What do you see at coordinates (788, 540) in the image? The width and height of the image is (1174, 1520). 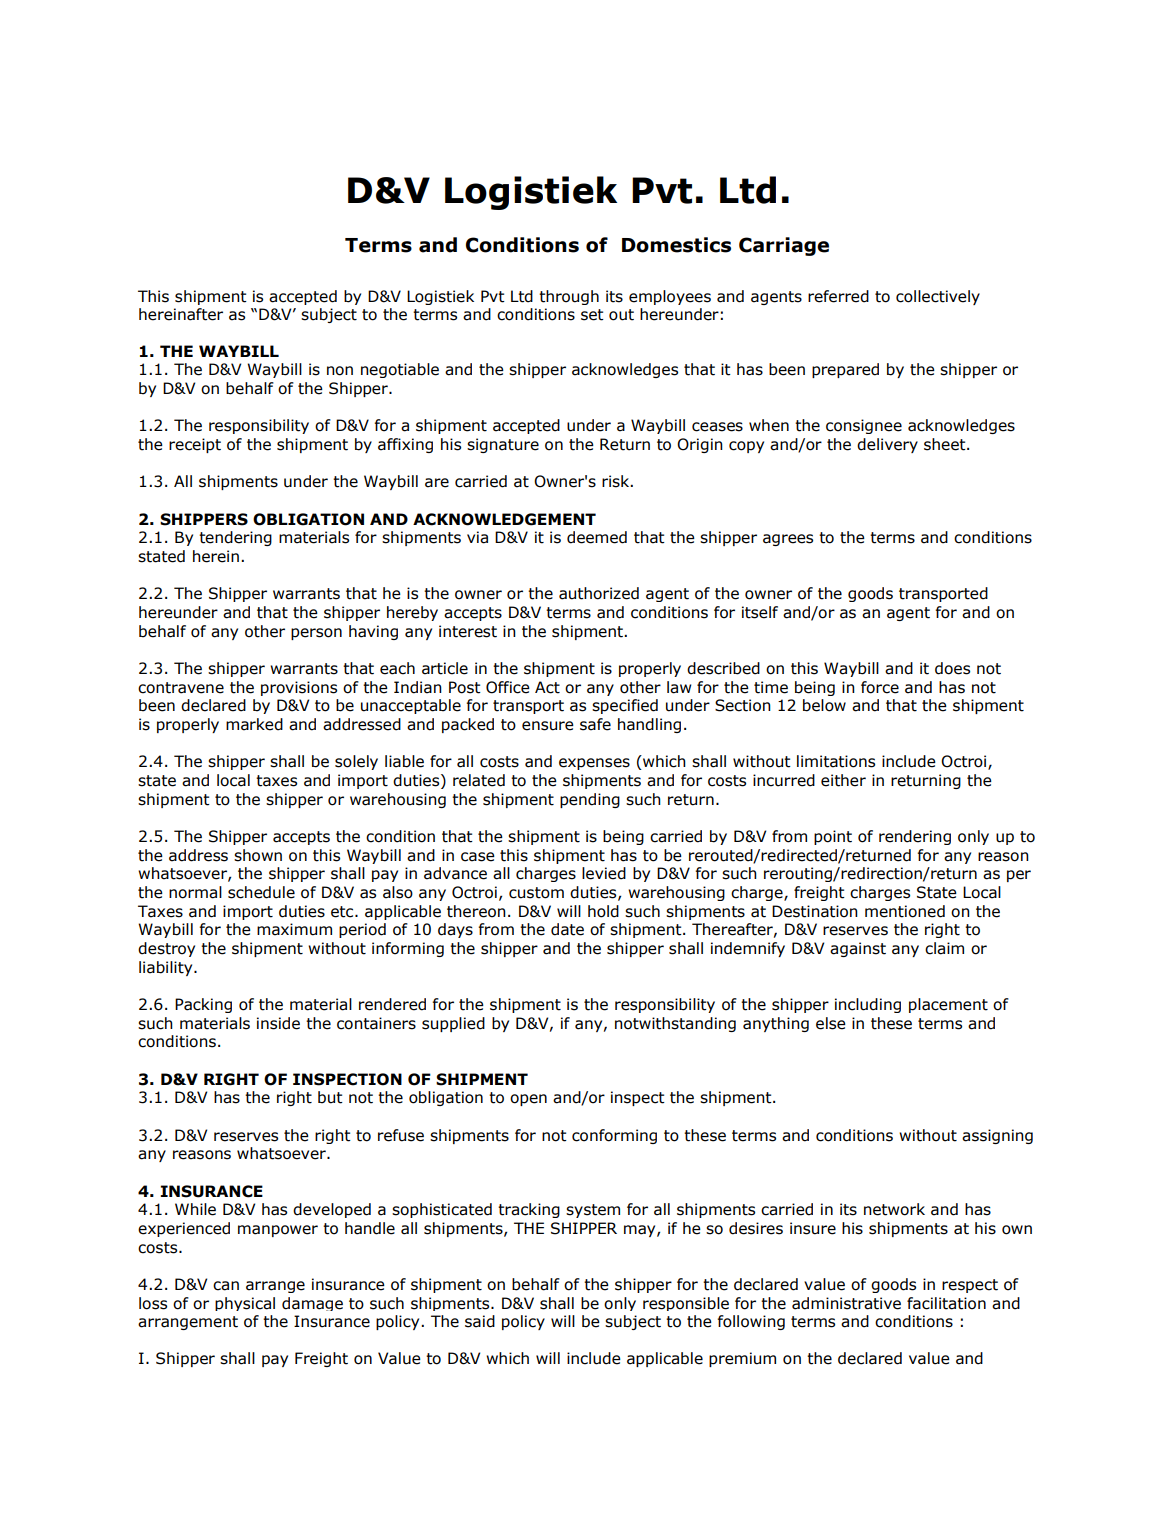 I see `agrees` at bounding box center [788, 540].
